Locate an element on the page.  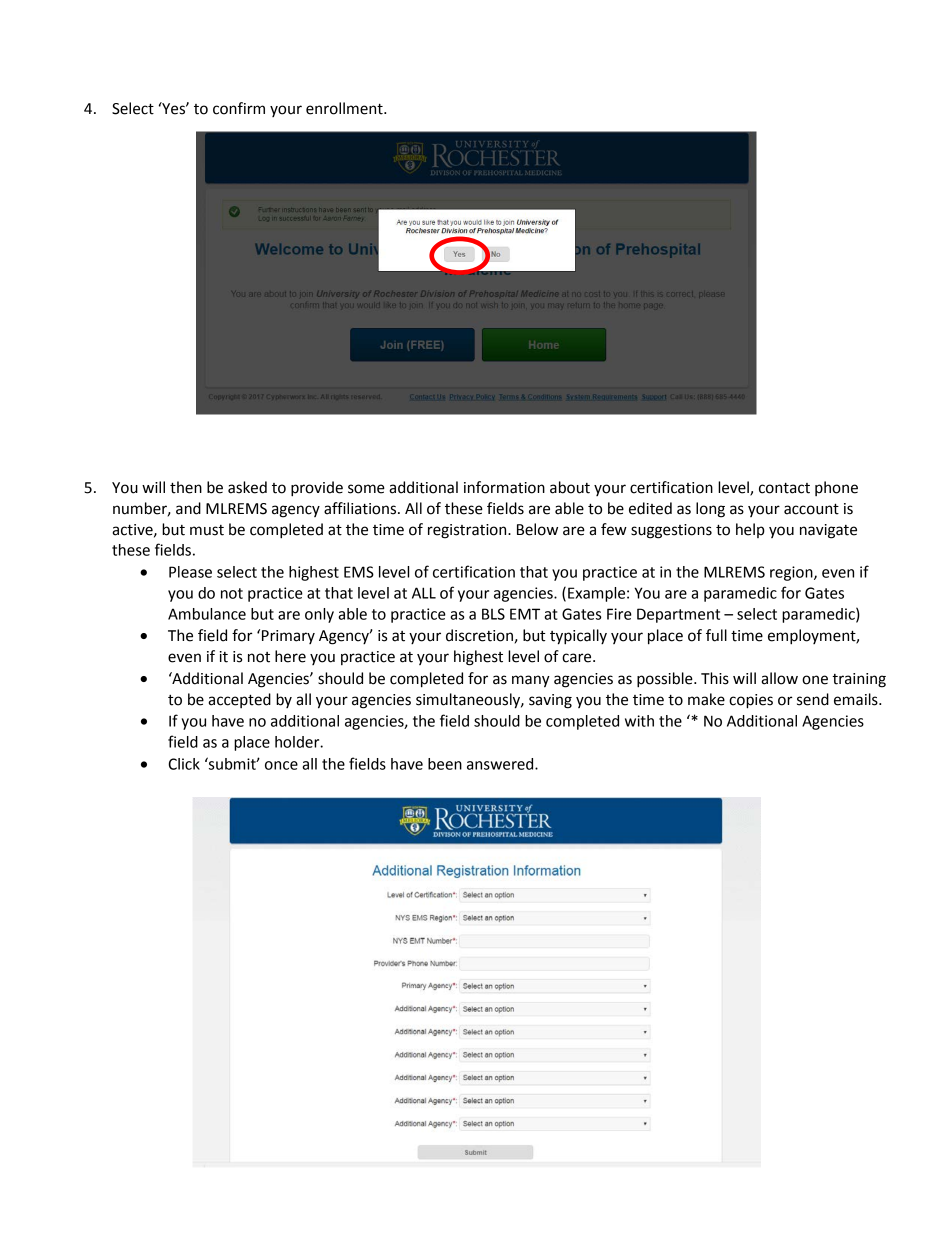
provide is located at coordinates (317, 489).
